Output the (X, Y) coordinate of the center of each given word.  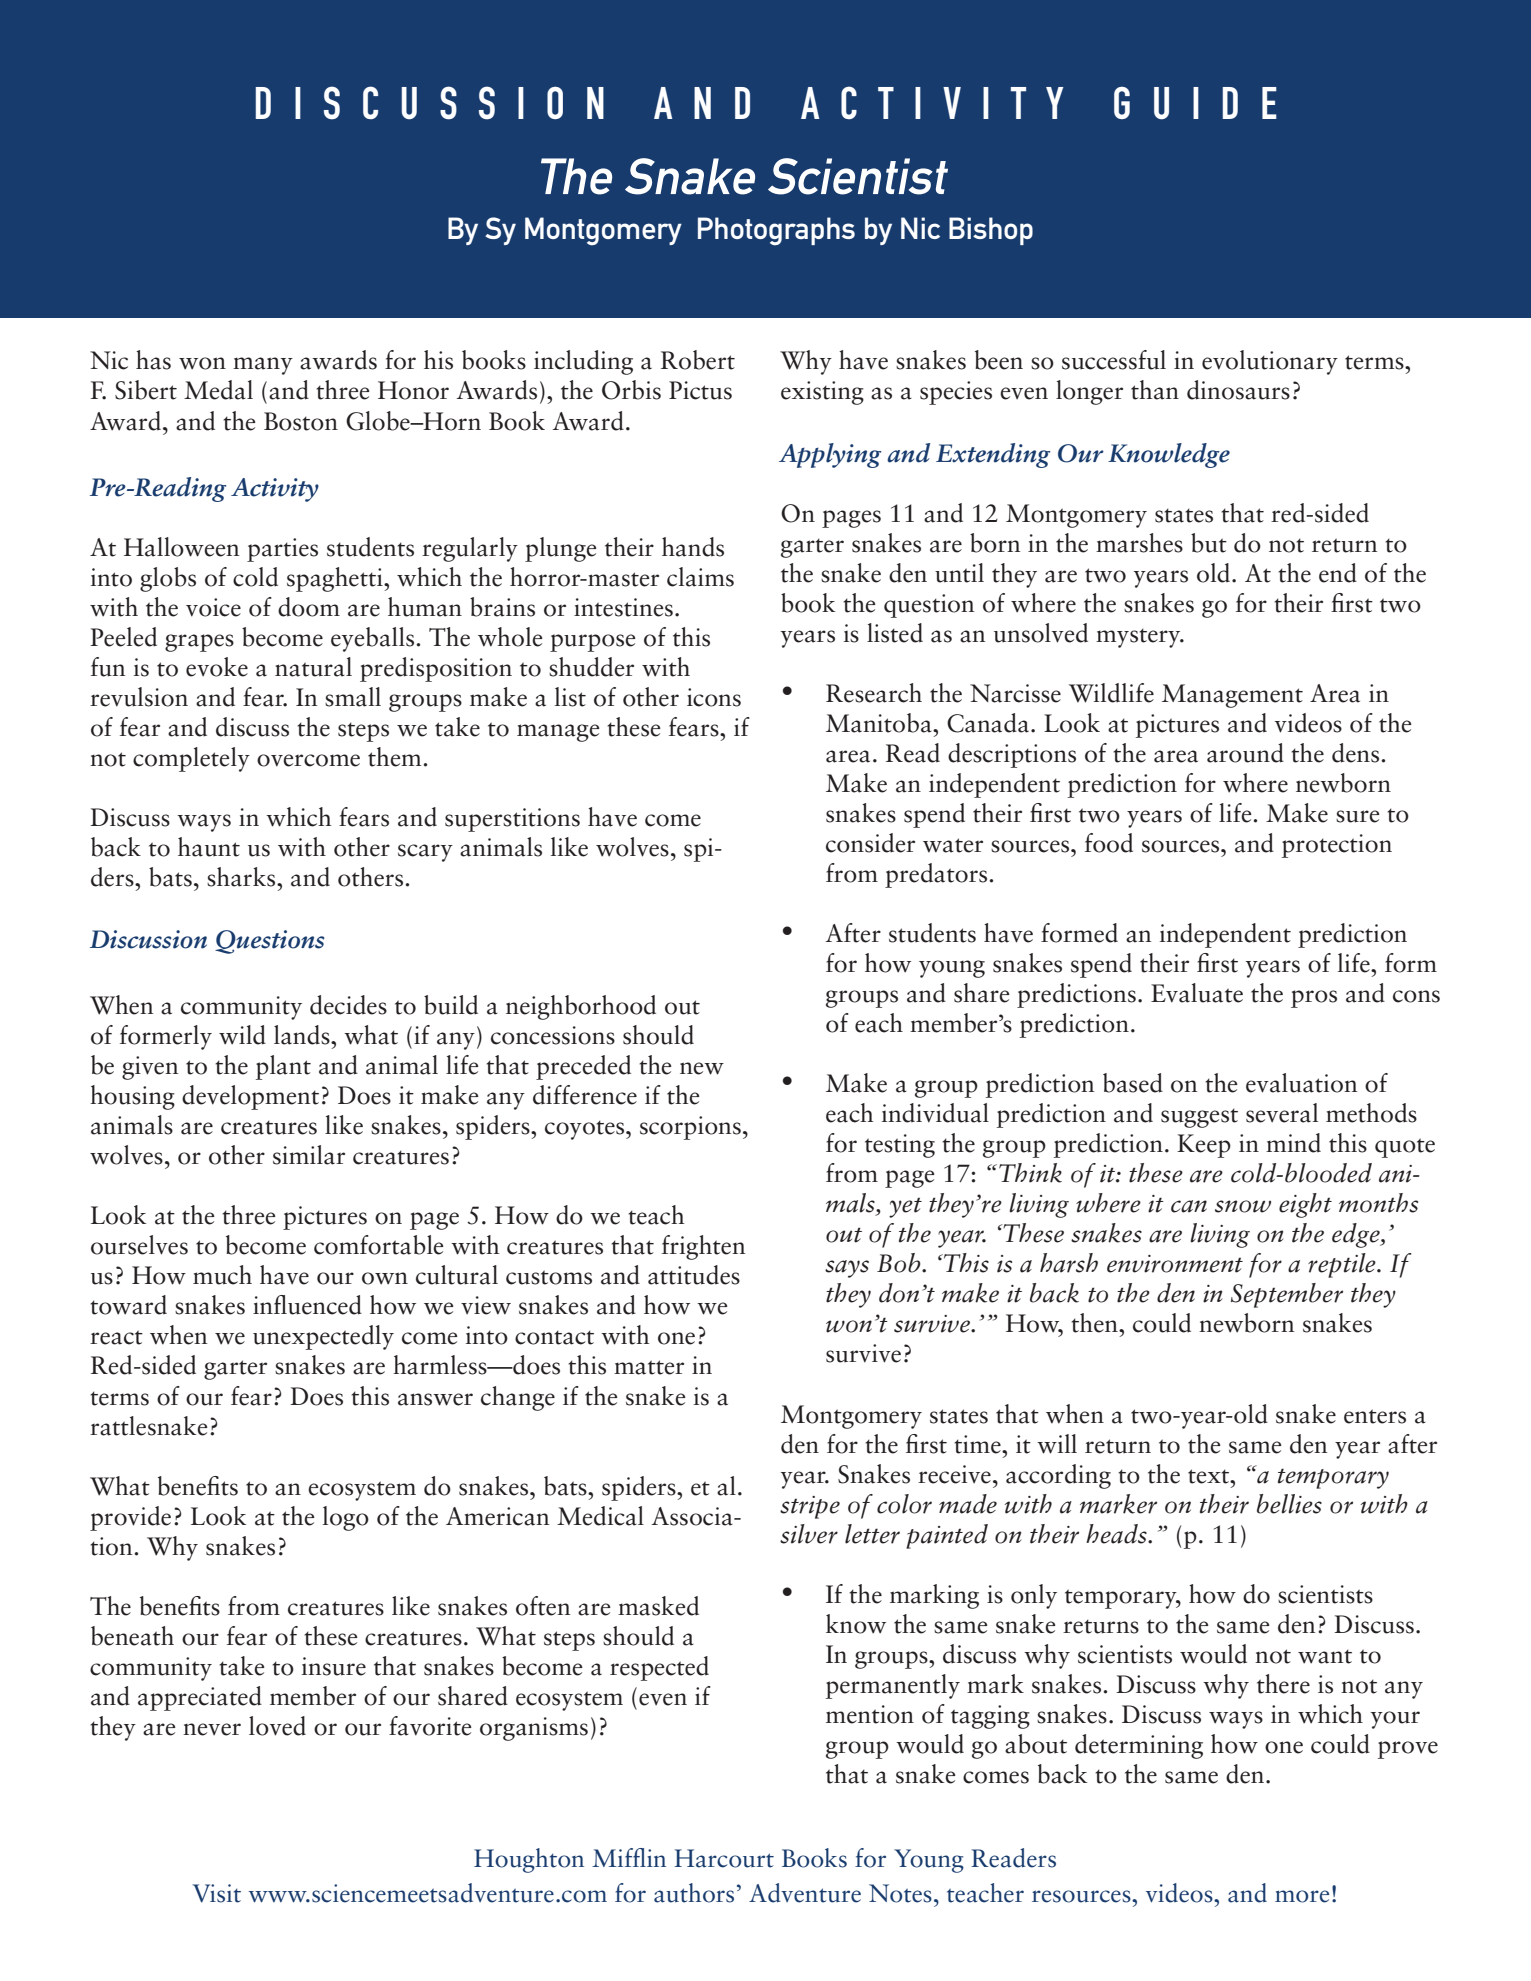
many (263, 366)
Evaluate (1197, 993)
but (1209, 543)
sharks (242, 877)
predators (937, 875)
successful (1114, 360)
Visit (216, 1893)
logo (346, 1518)
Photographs (776, 231)
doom (309, 607)
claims (700, 577)
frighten (703, 1247)
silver (809, 1534)
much (222, 1275)
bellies (1289, 1504)
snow (1243, 1206)
